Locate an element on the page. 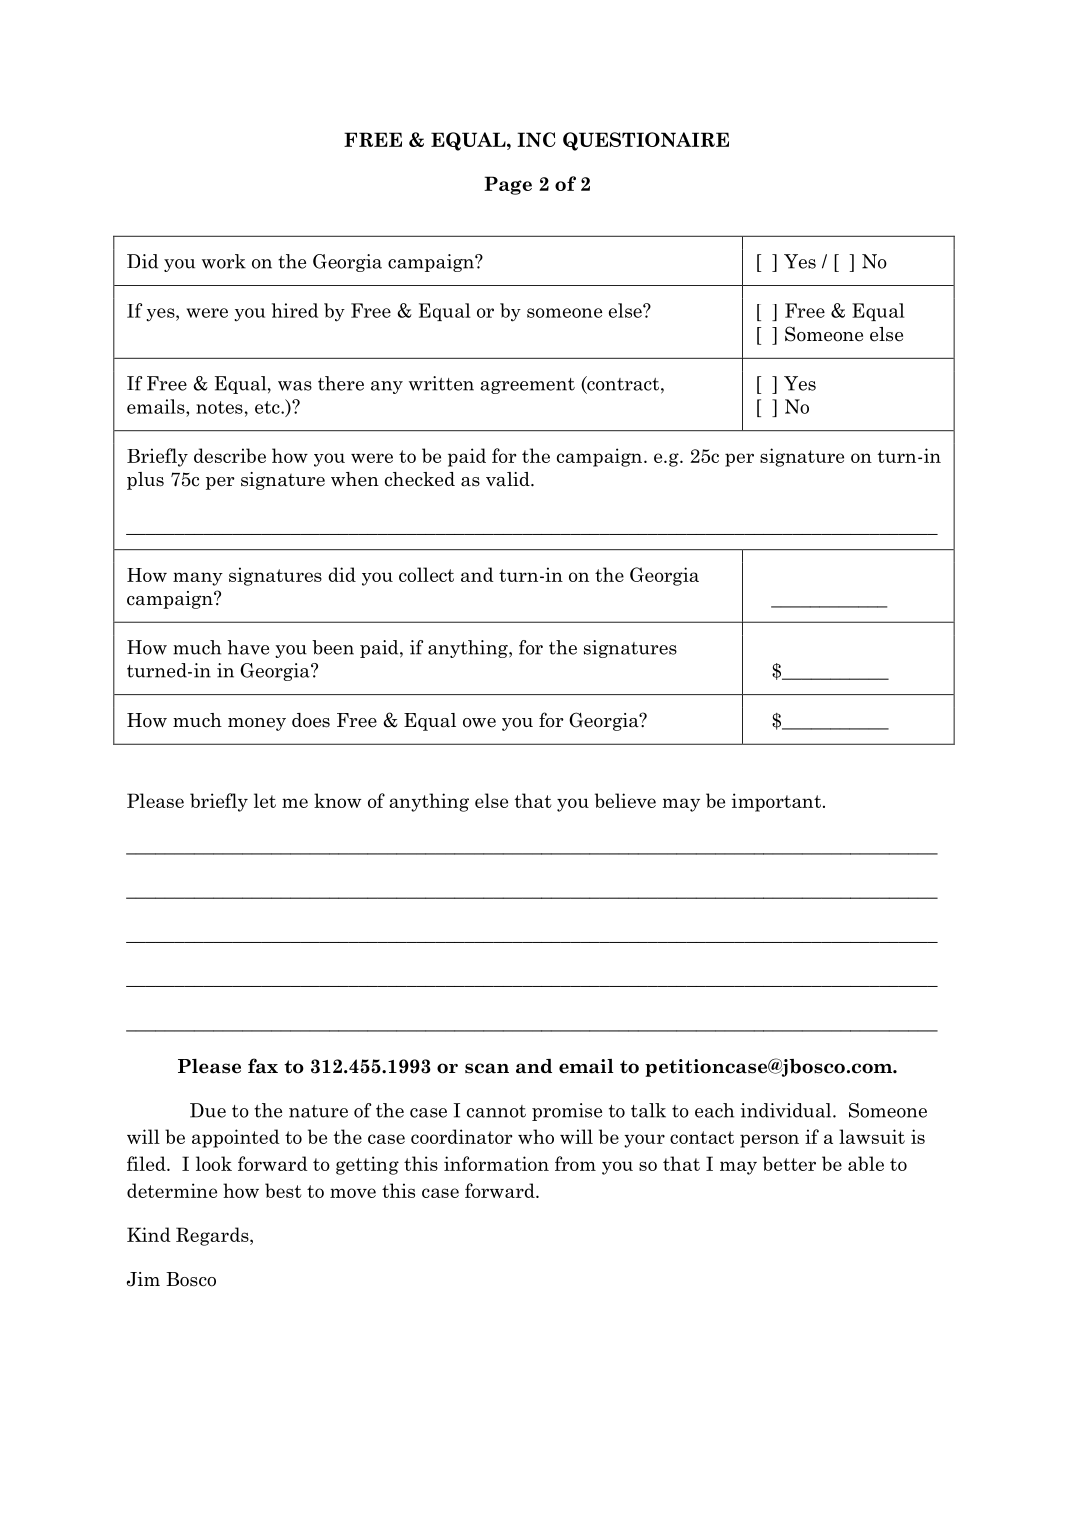 The image size is (1073, 1518). information is located at coordinates (496, 1163).
